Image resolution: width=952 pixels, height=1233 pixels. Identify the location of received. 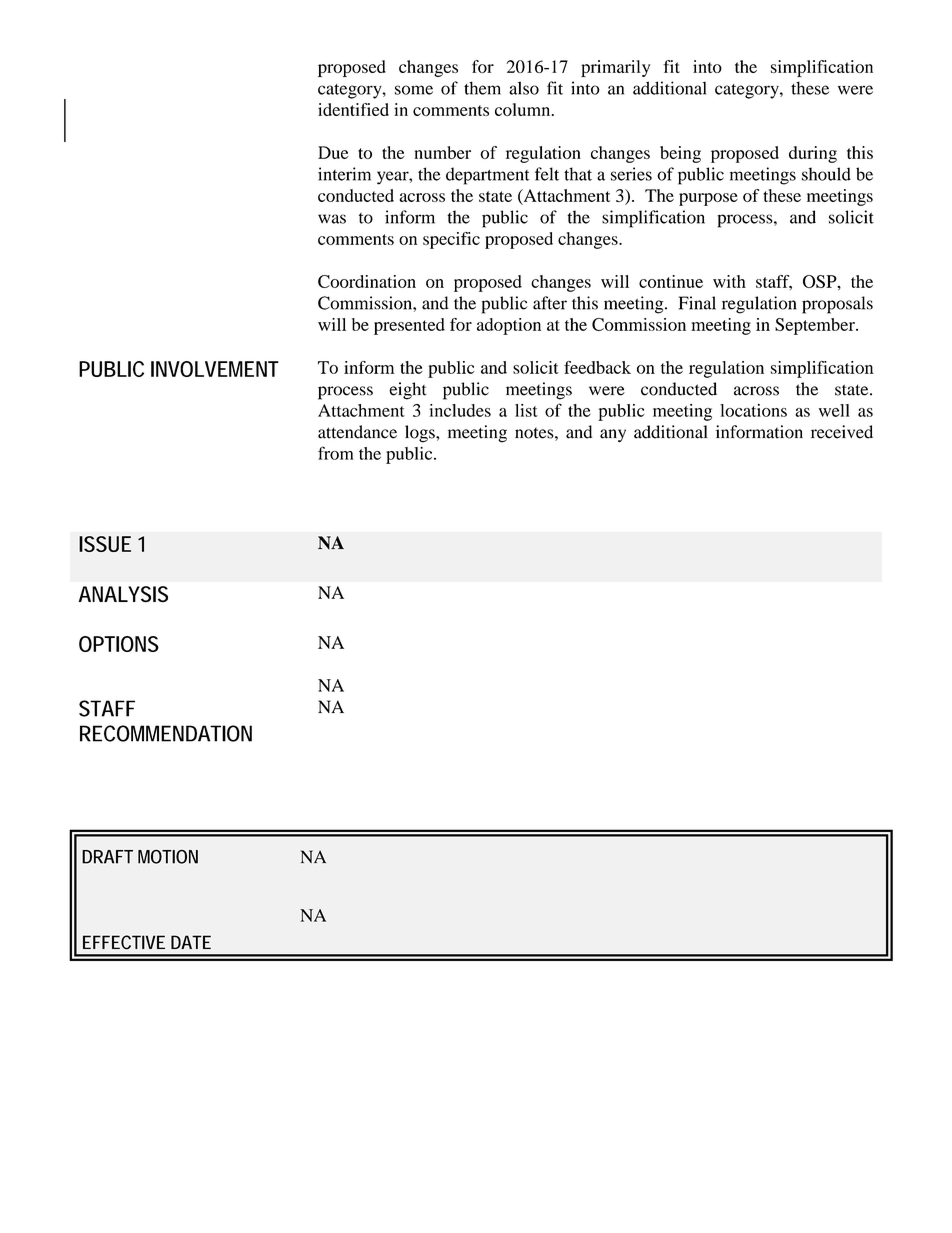
(842, 432).
